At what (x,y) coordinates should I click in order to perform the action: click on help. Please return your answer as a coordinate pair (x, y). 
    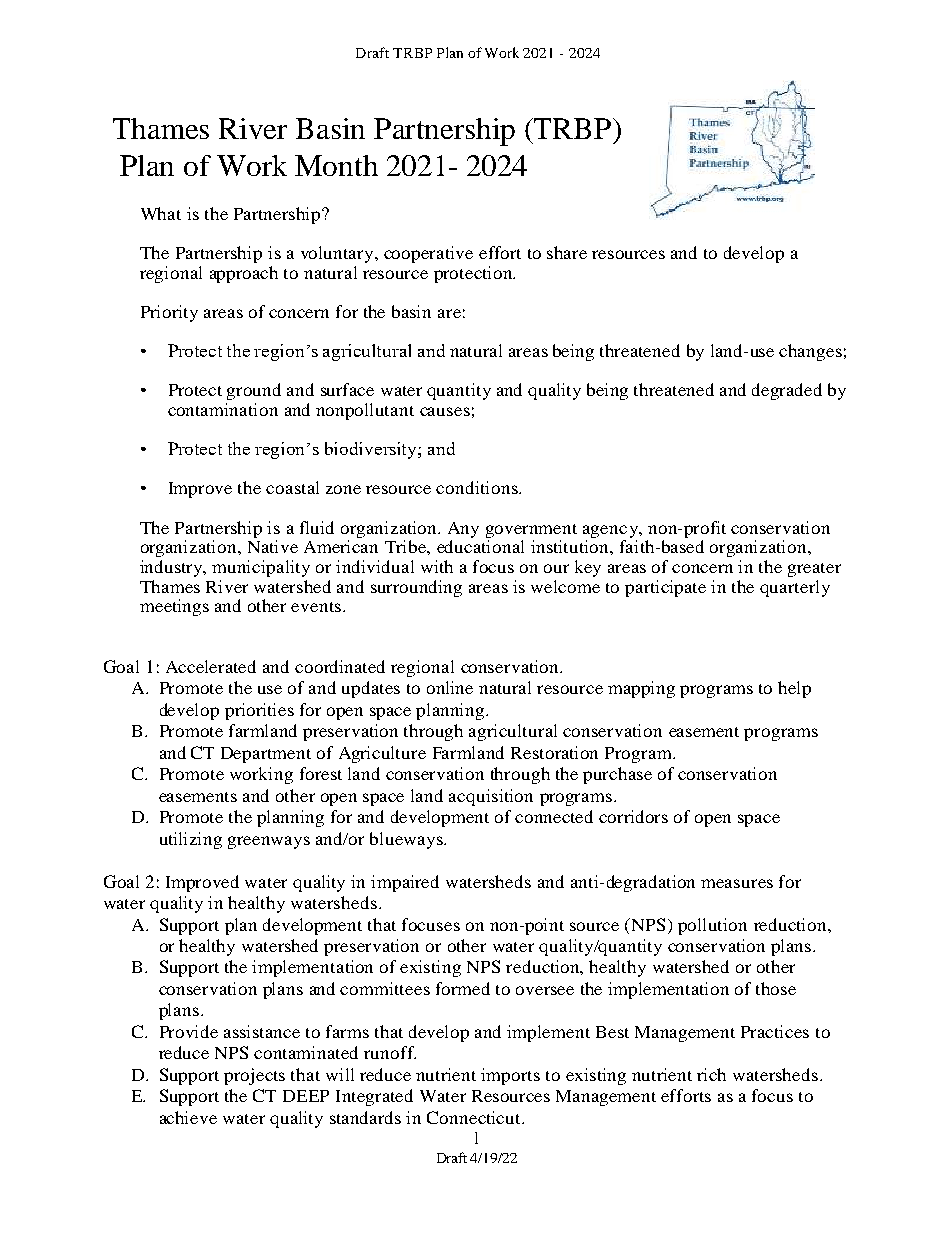
    Looking at the image, I should click on (794, 689).
